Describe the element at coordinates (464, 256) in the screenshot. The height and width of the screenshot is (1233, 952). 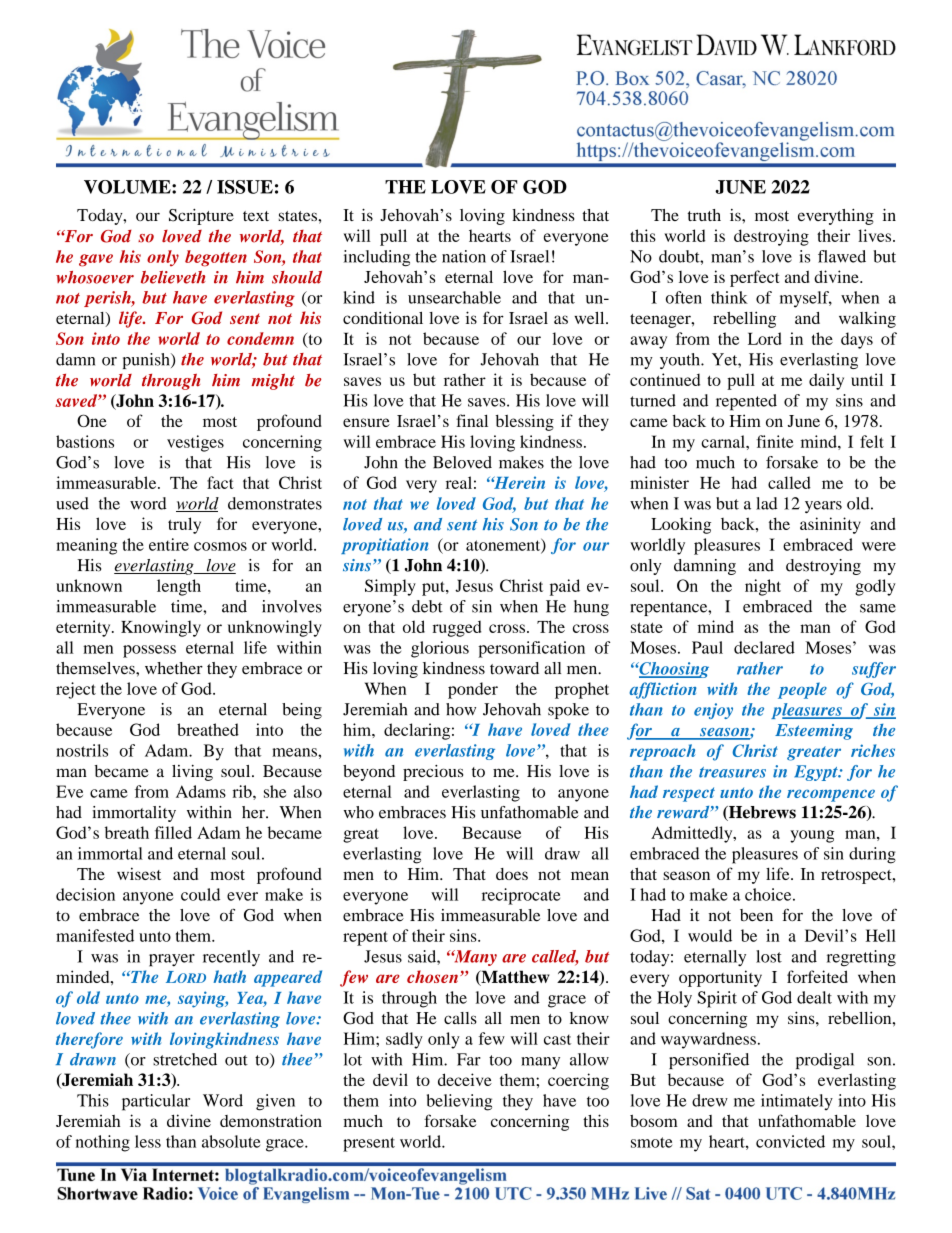
I see `nation` at that location.
